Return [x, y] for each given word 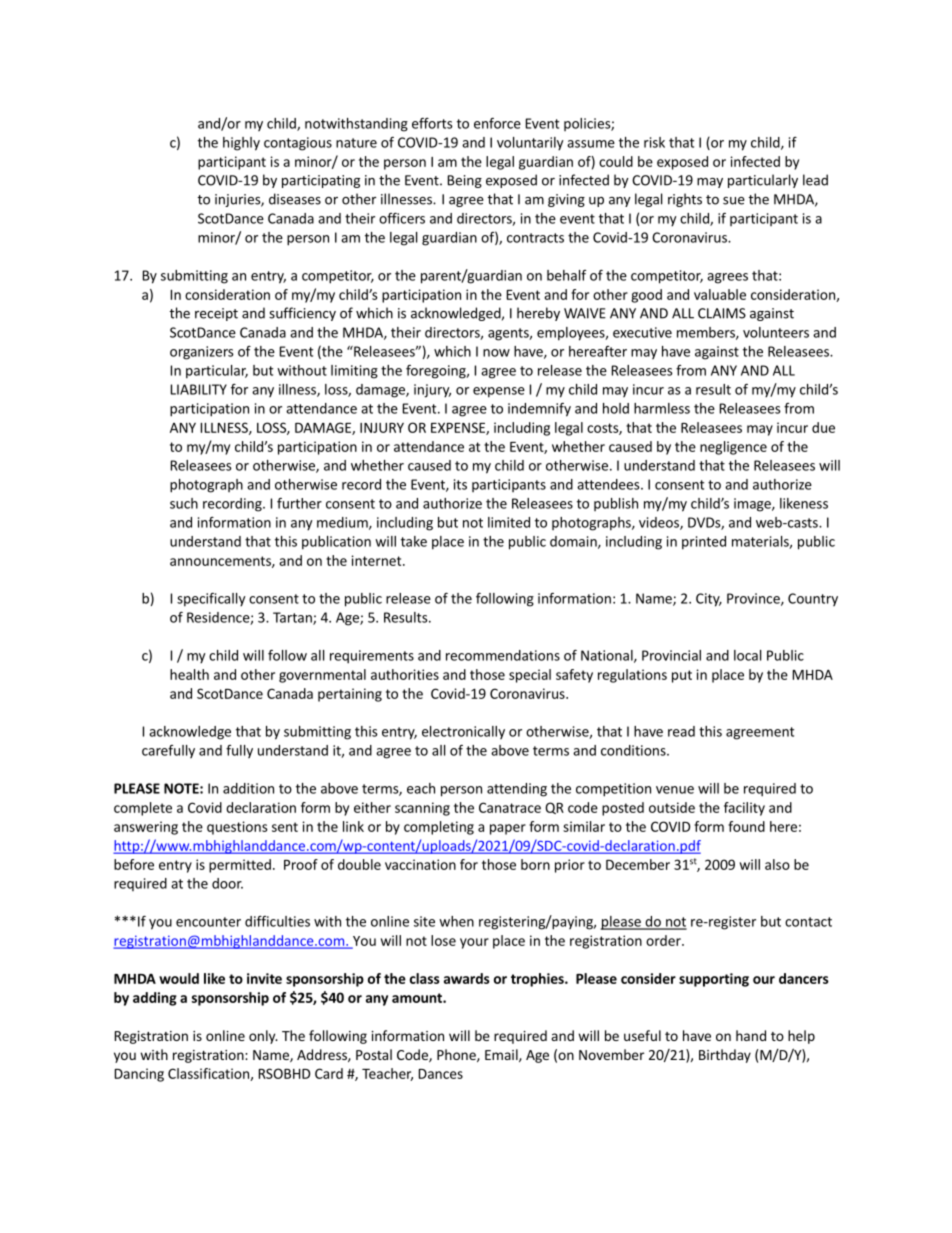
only [263, 1037]
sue [734, 201]
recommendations [503, 655]
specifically [211, 600]
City [709, 600]
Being [465, 181]
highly [241, 144]
